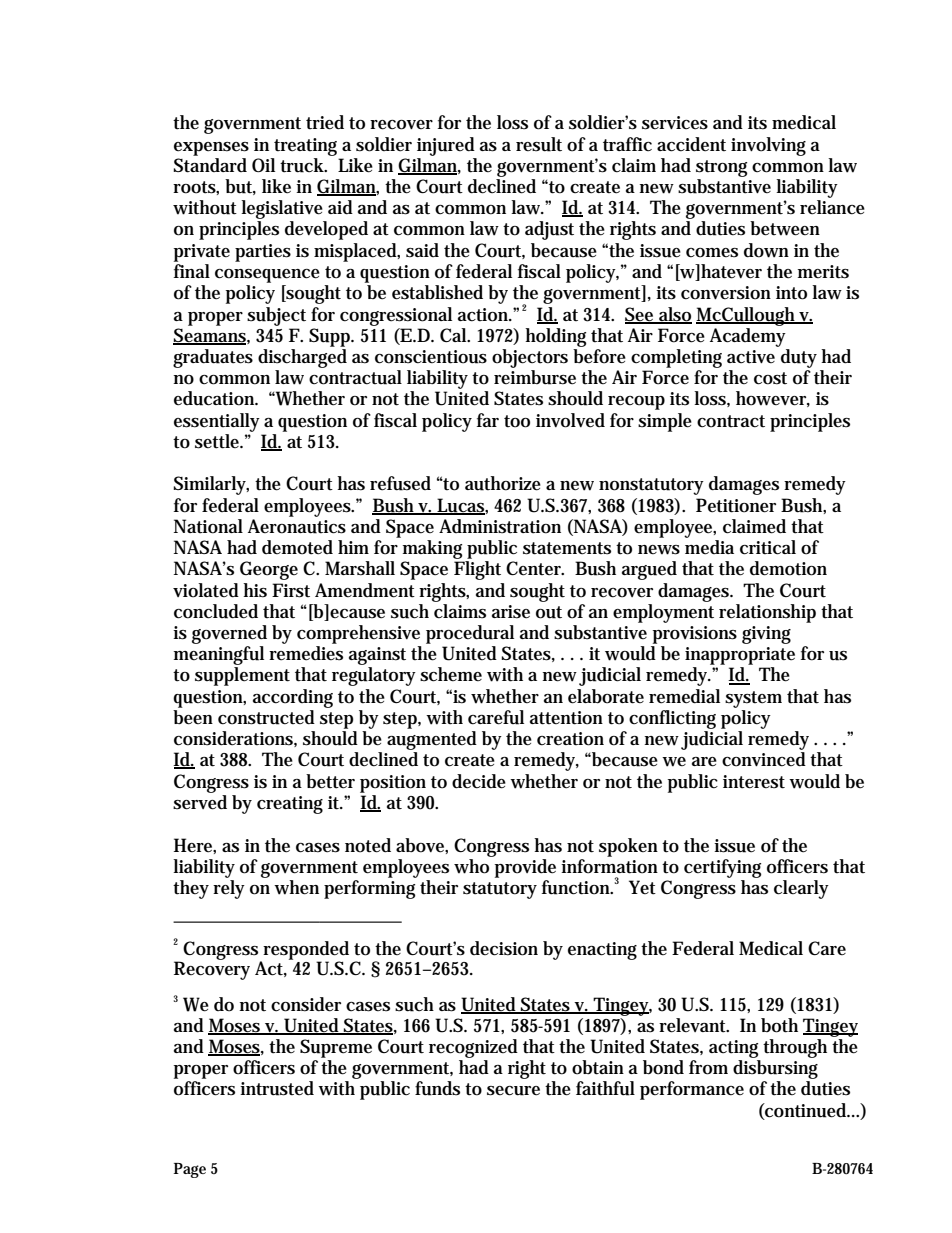  Describe the element at coordinates (768, 146) in the screenshot. I see `involving` at that location.
